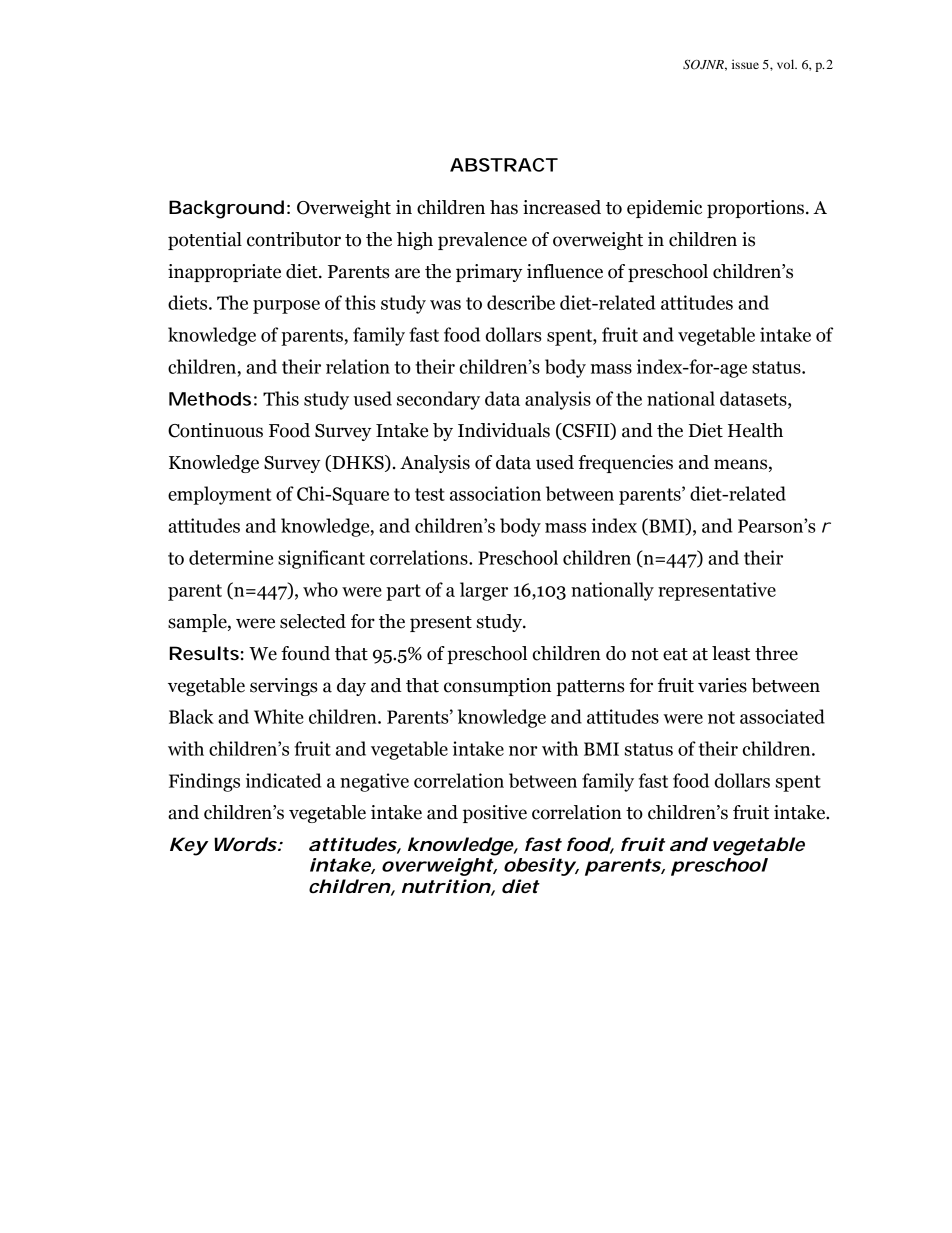  I want to click on Individuals, so click(504, 430).
